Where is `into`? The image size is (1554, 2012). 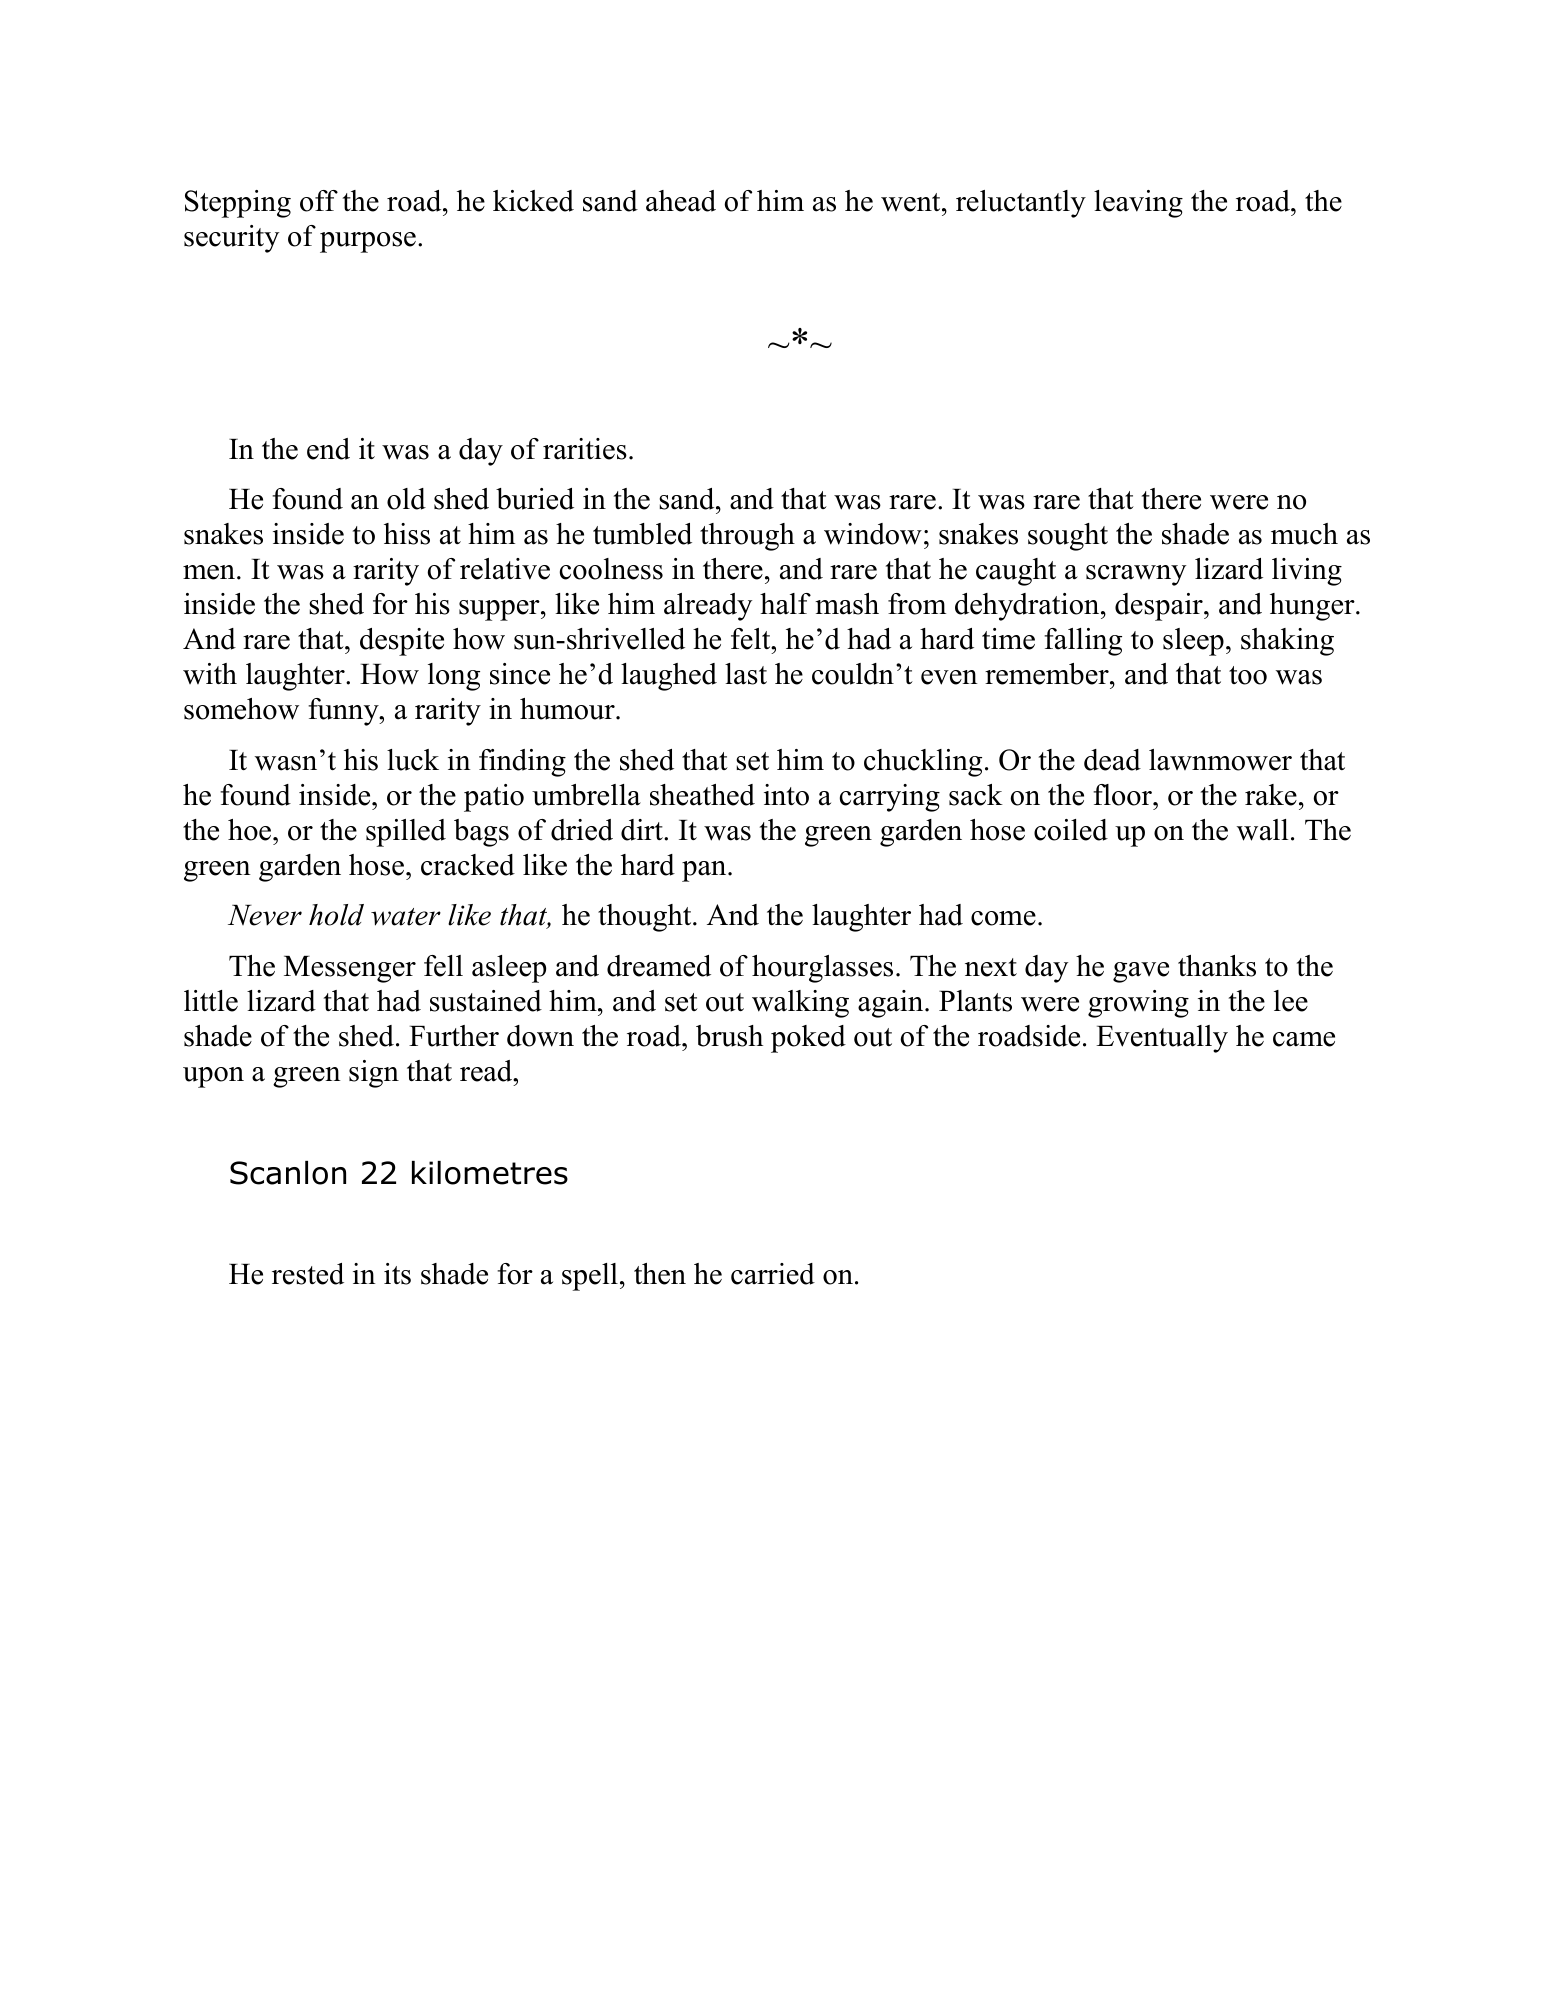
into is located at coordinates (786, 795).
